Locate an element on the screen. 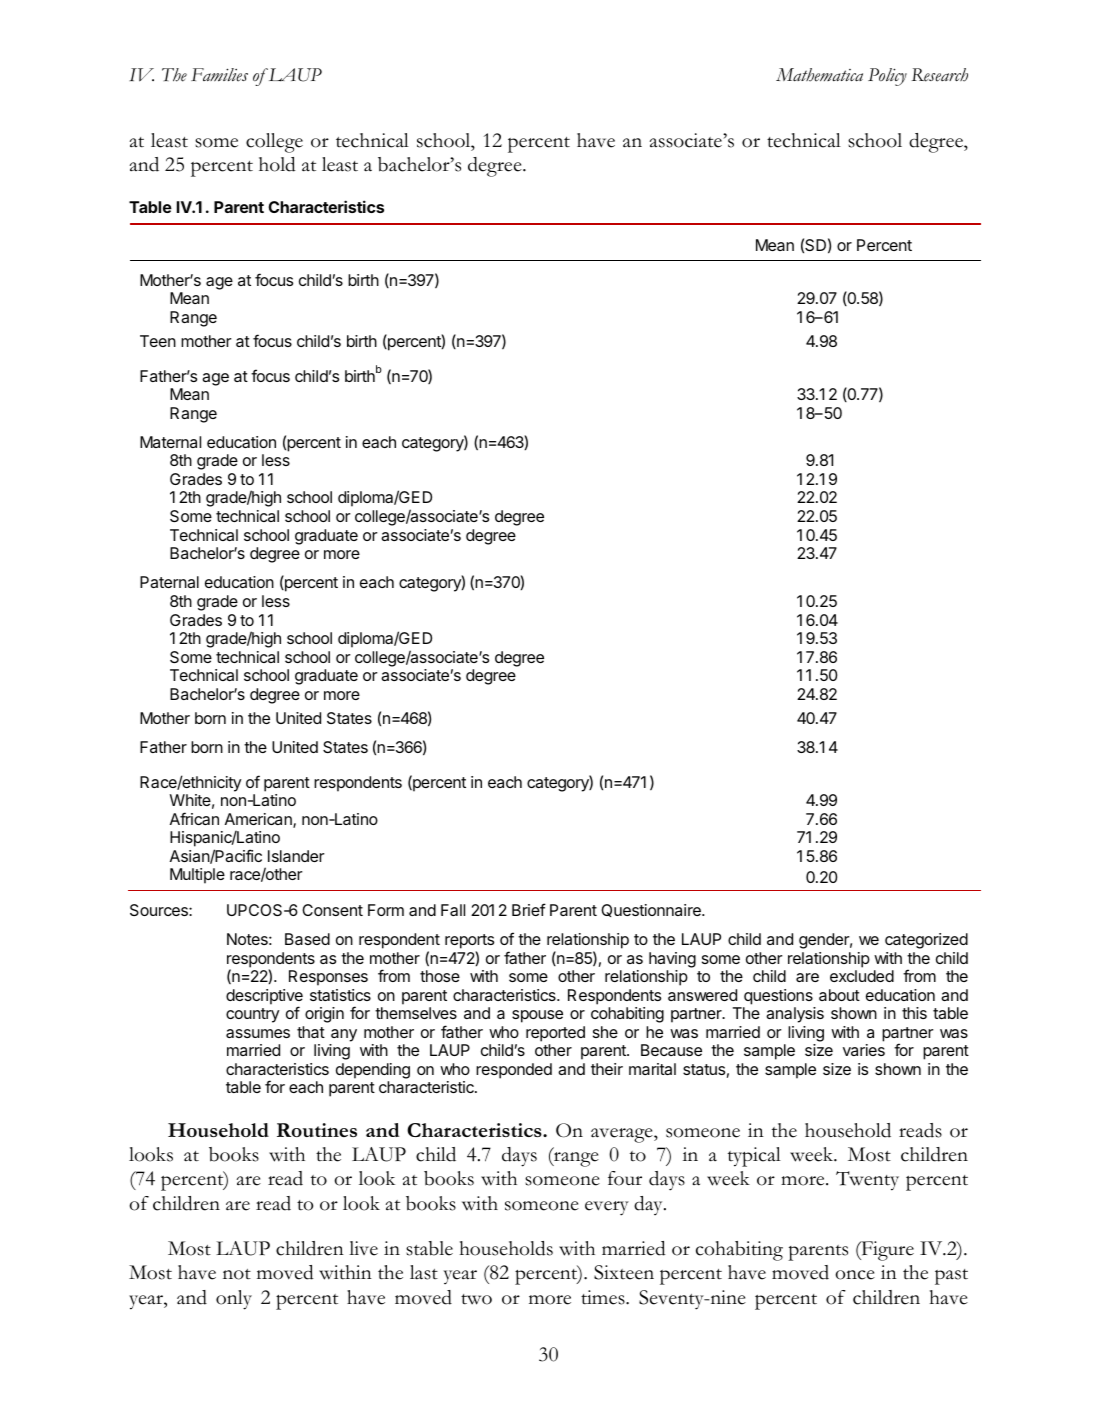 Image resolution: width=1097 pixels, height=1419 pixels. only is located at coordinates (234, 1300).
